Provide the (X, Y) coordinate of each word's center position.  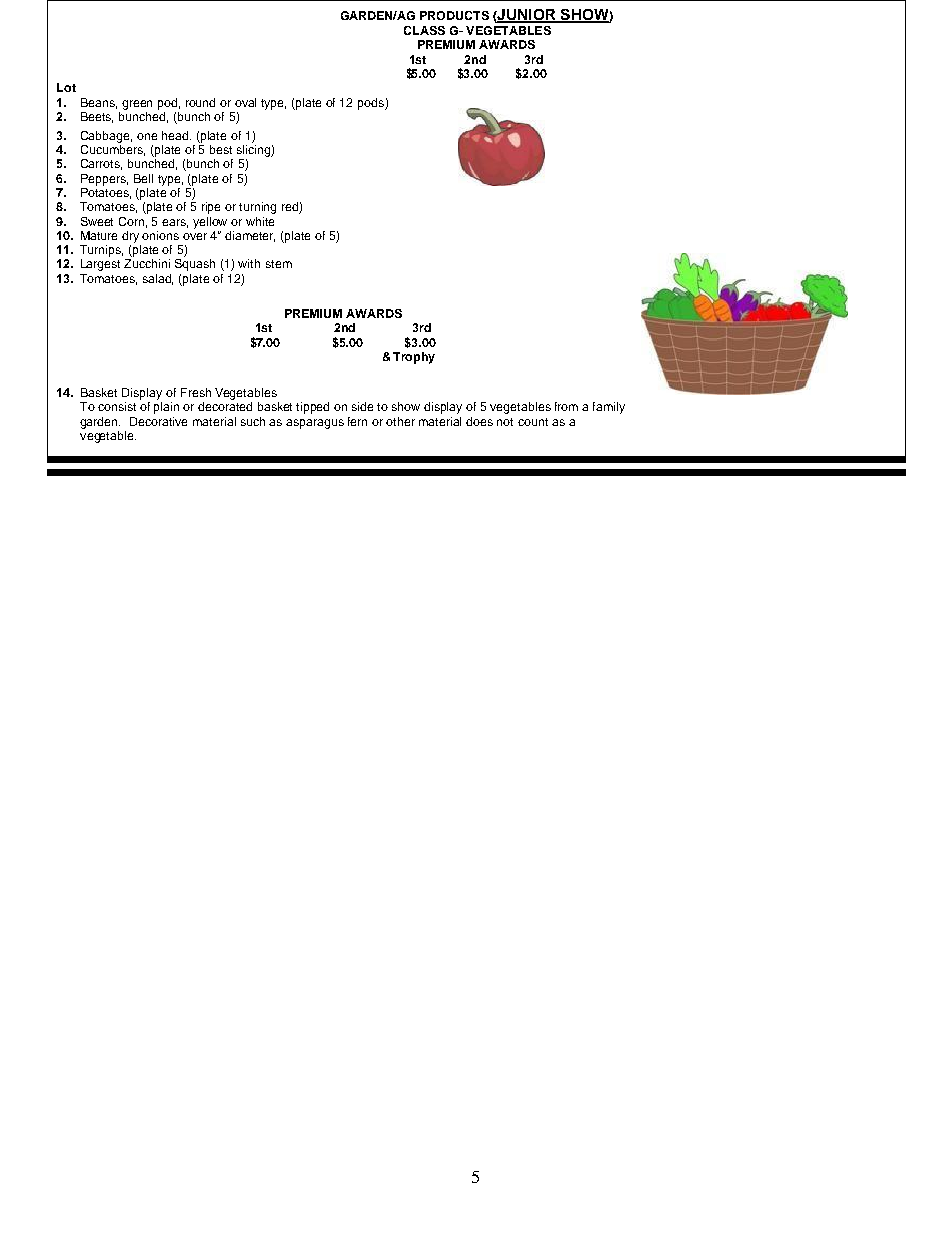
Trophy (414, 358)
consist (117, 406)
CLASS (424, 30)
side (362, 406)
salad (158, 279)
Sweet (97, 221)
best (221, 149)
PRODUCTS (454, 15)
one (147, 136)
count (533, 422)
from (566, 406)
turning (257, 208)
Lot (66, 87)
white (260, 221)
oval (245, 102)
